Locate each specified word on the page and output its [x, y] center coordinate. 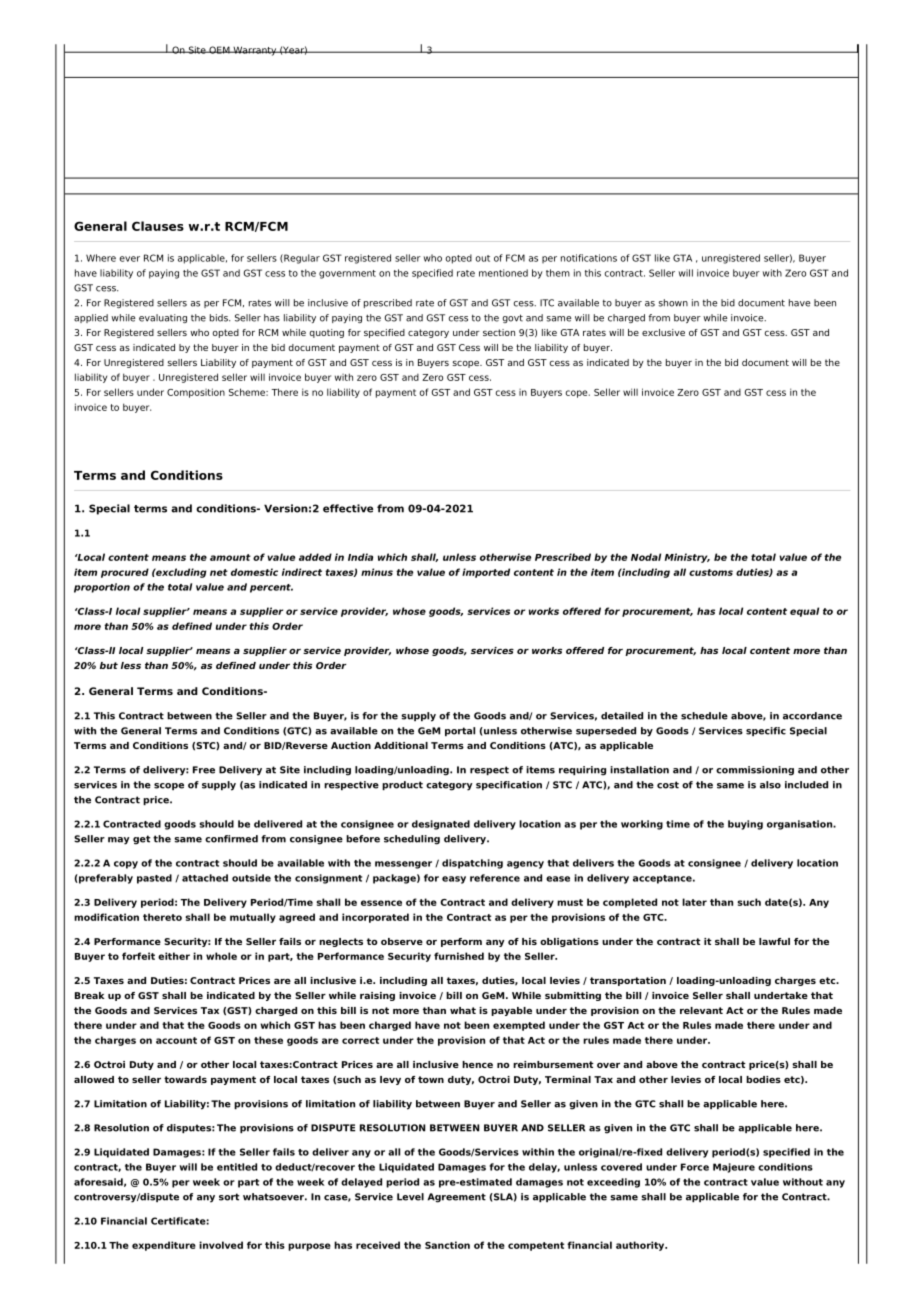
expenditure [164, 1246]
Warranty [255, 51]
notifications [589, 258]
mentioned [503, 273]
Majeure [734, 1168]
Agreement [457, 1198]
